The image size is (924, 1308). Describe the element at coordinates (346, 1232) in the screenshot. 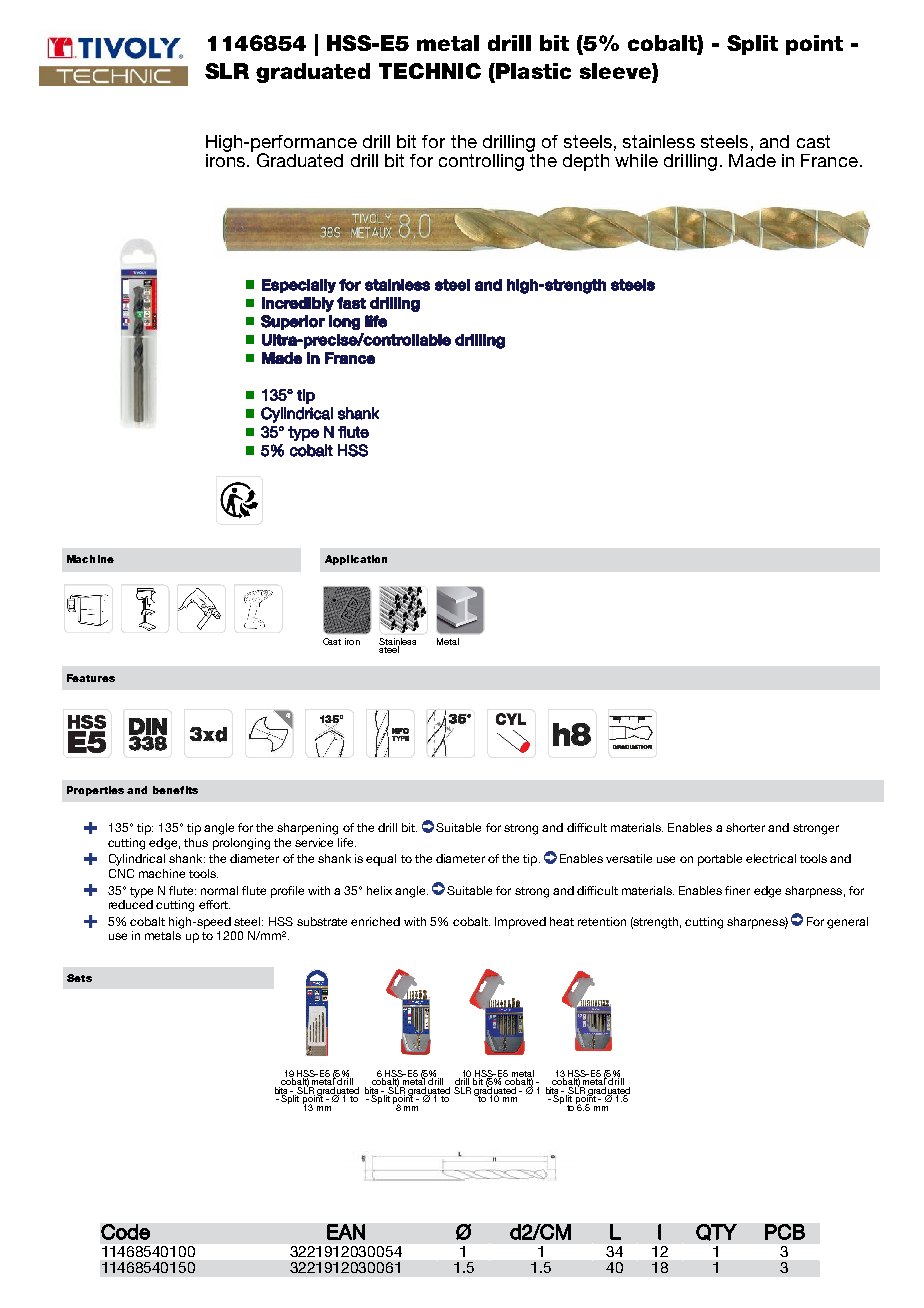

I see `EAN` at that location.
